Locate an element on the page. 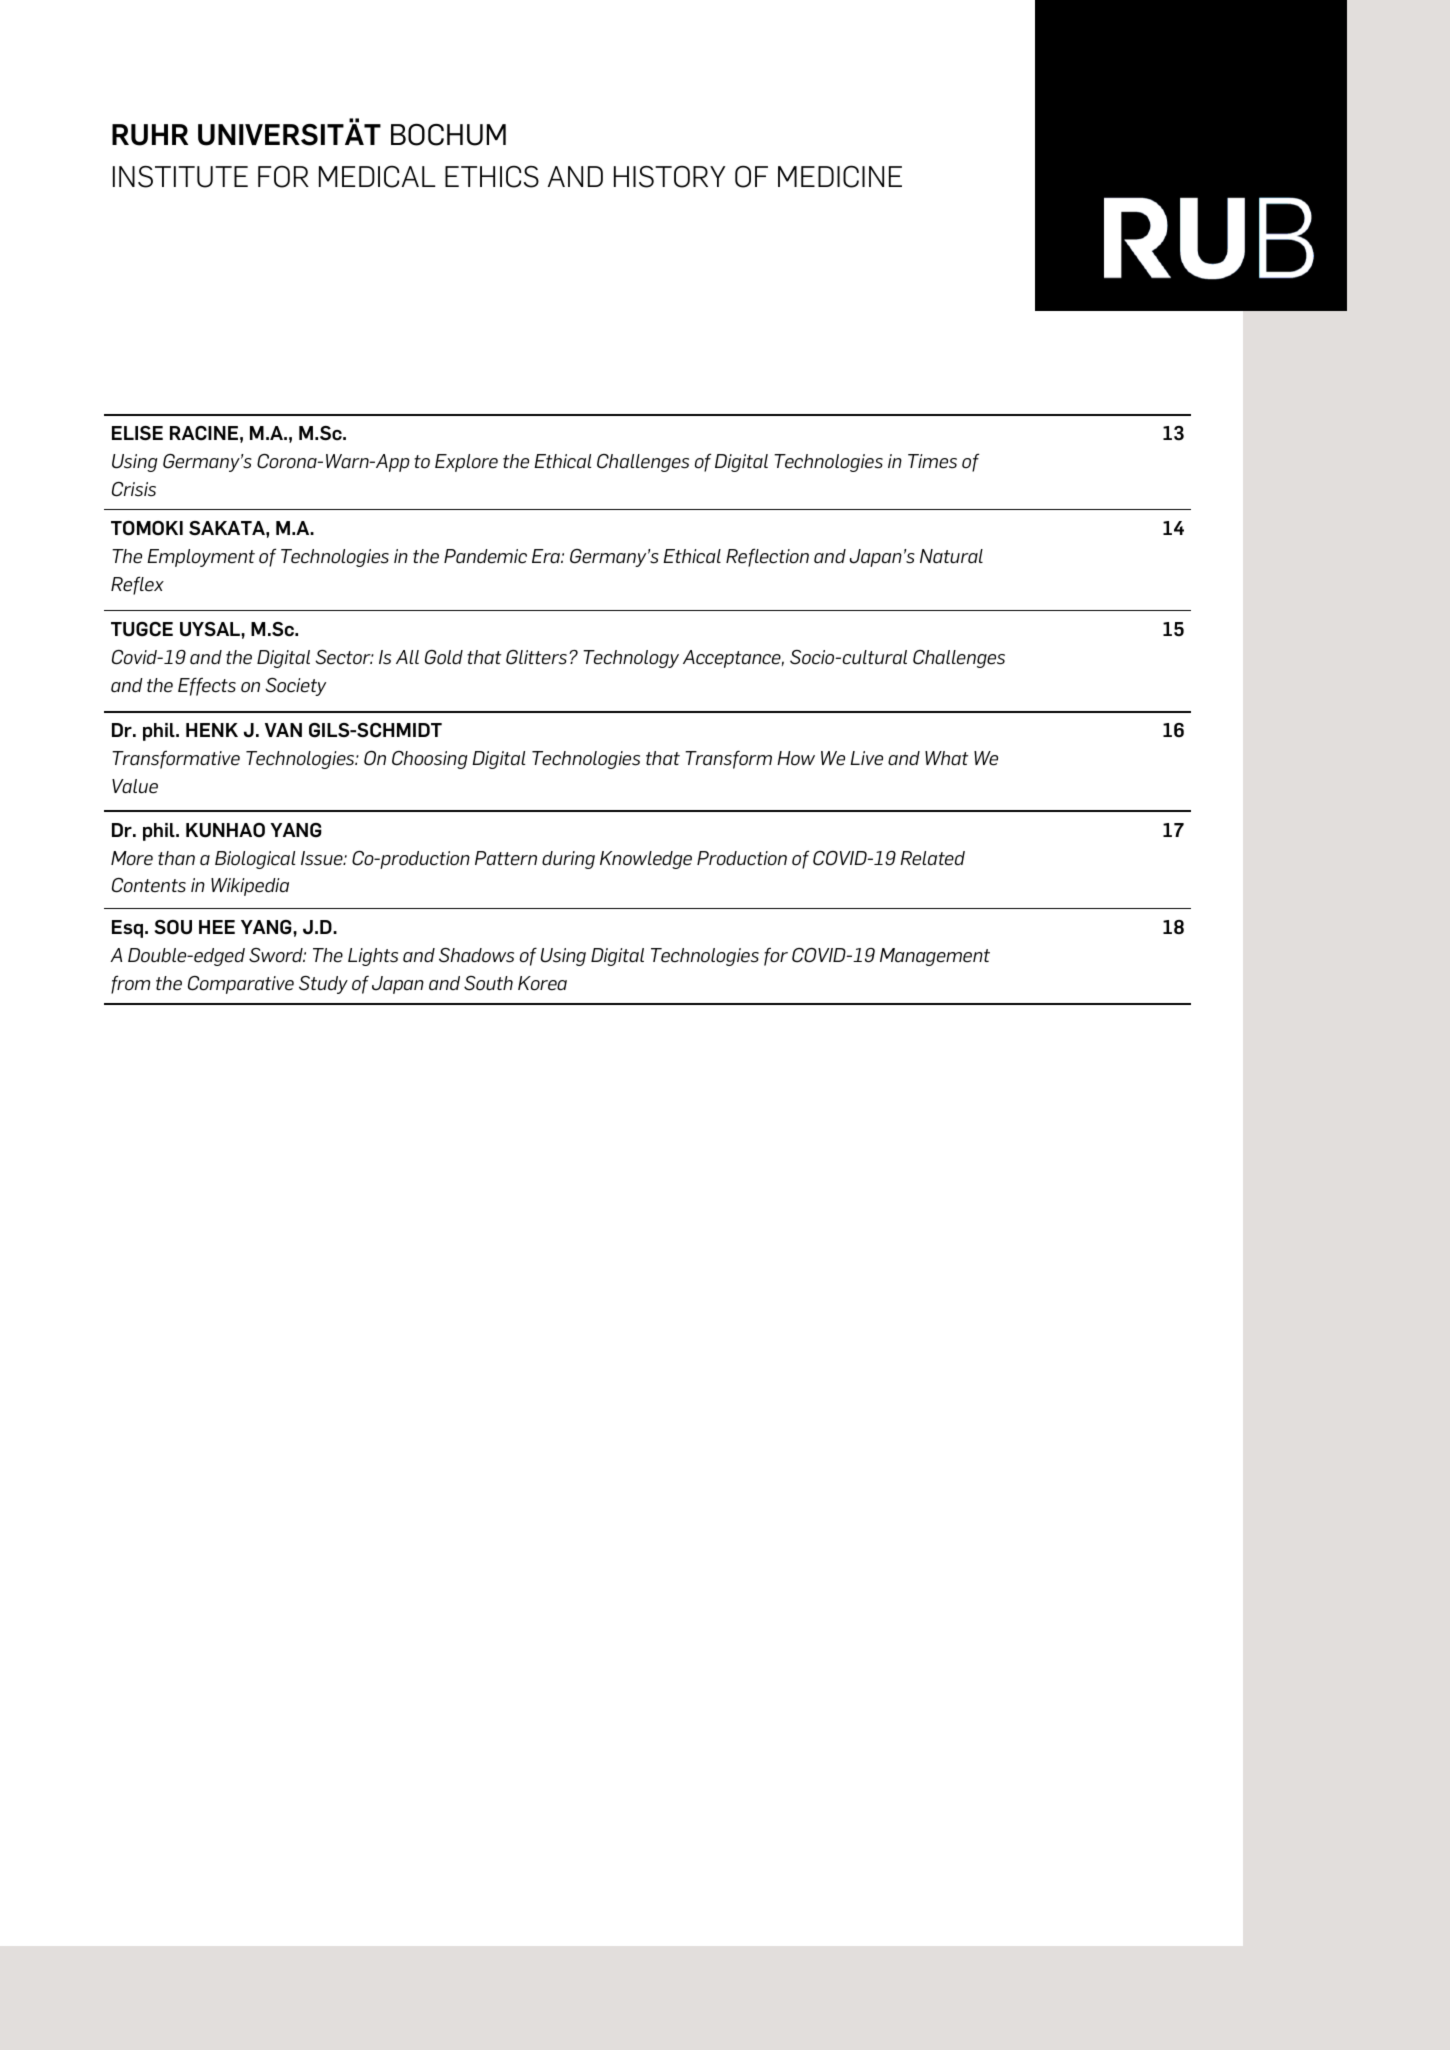 This image has width=1450, height=2050. Live is located at coordinates (866, 758).
